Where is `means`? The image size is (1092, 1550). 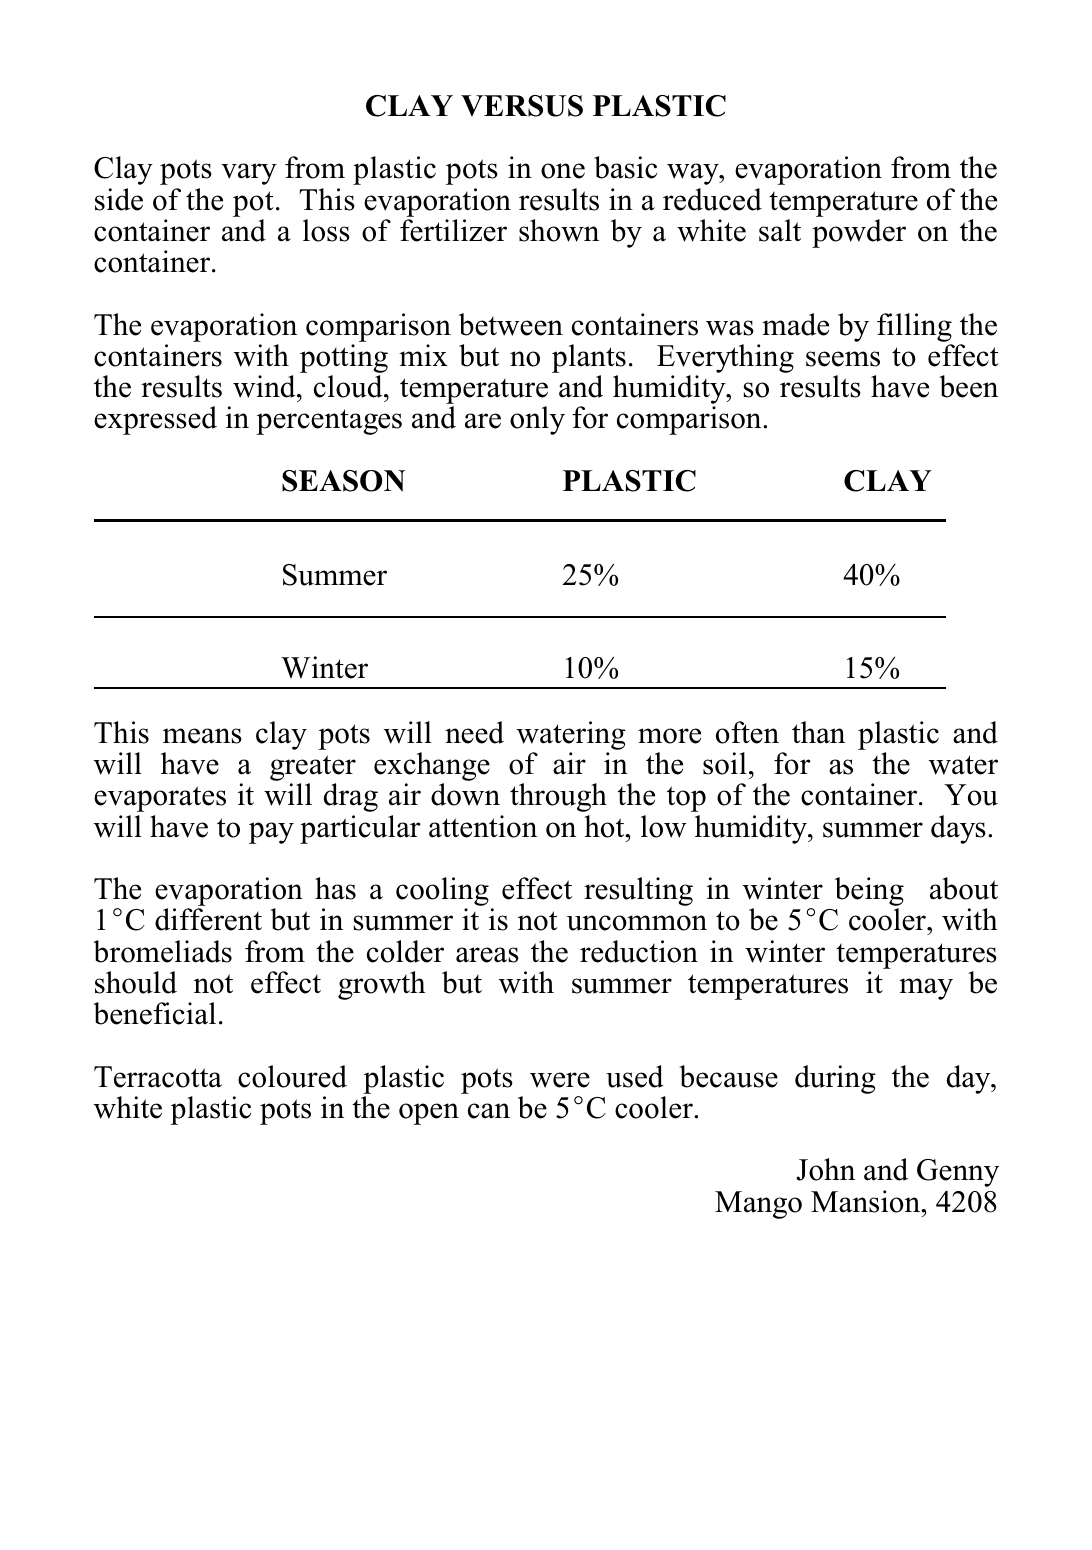 means is located at coordinates (202, 736).
